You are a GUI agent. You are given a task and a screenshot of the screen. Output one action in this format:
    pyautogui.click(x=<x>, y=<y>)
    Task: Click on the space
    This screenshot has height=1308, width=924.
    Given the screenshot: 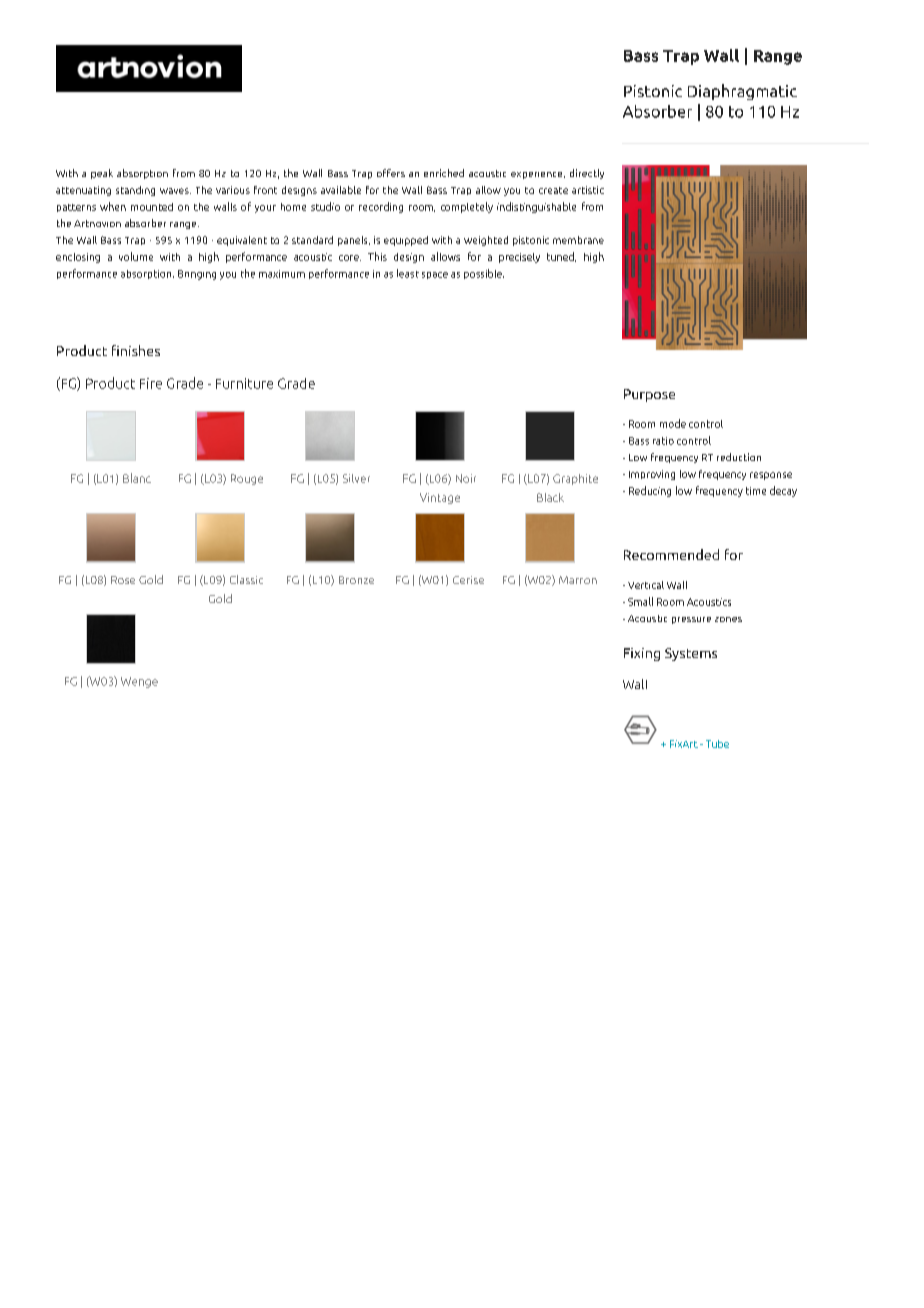 What is the action you would take?
    pyautogui.click(x=435, y=275)
